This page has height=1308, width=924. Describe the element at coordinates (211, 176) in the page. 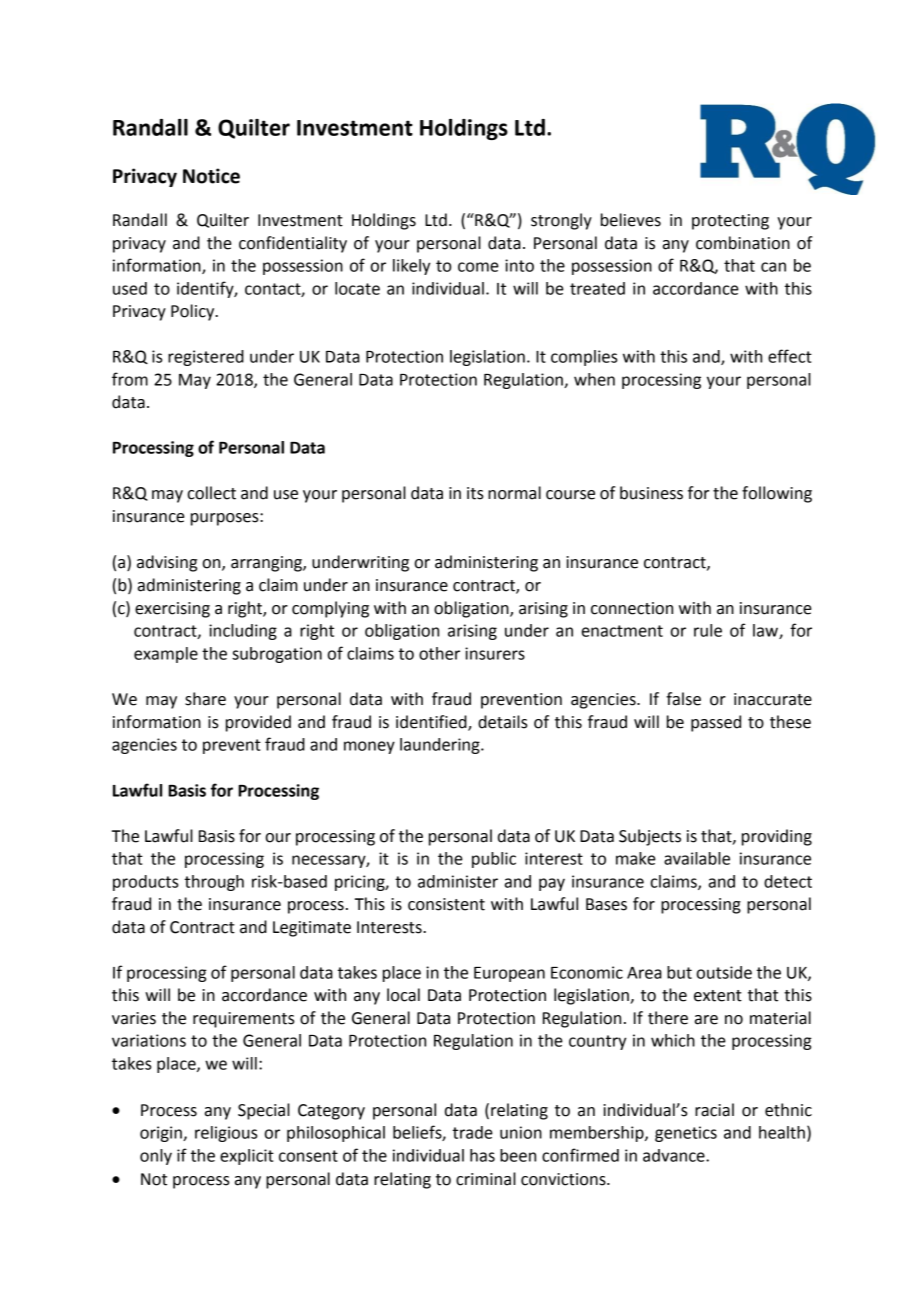

I see `Notice` at that location.
